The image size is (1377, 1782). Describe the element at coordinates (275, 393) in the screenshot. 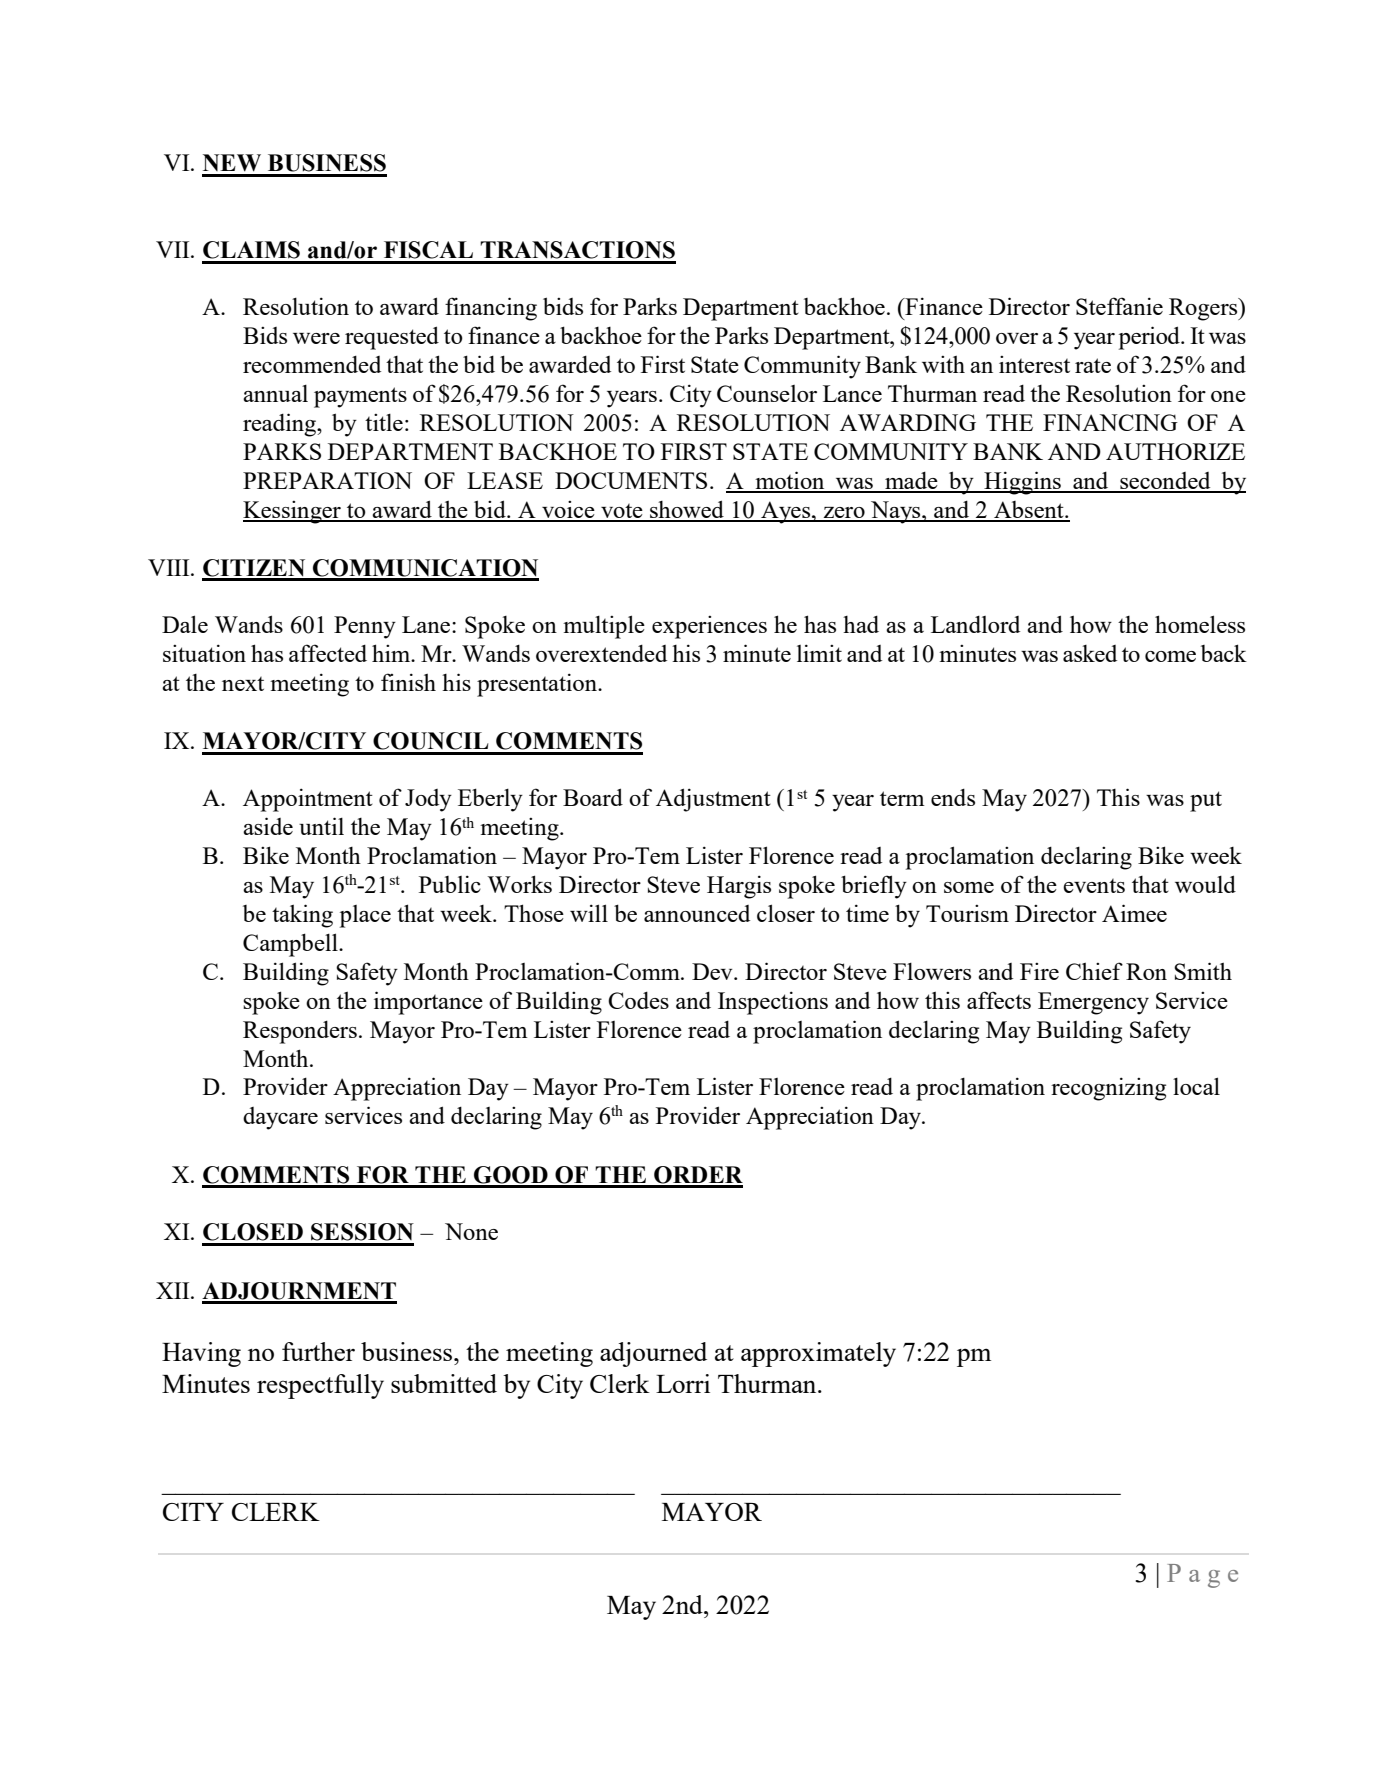

I see `annual` at that location.
